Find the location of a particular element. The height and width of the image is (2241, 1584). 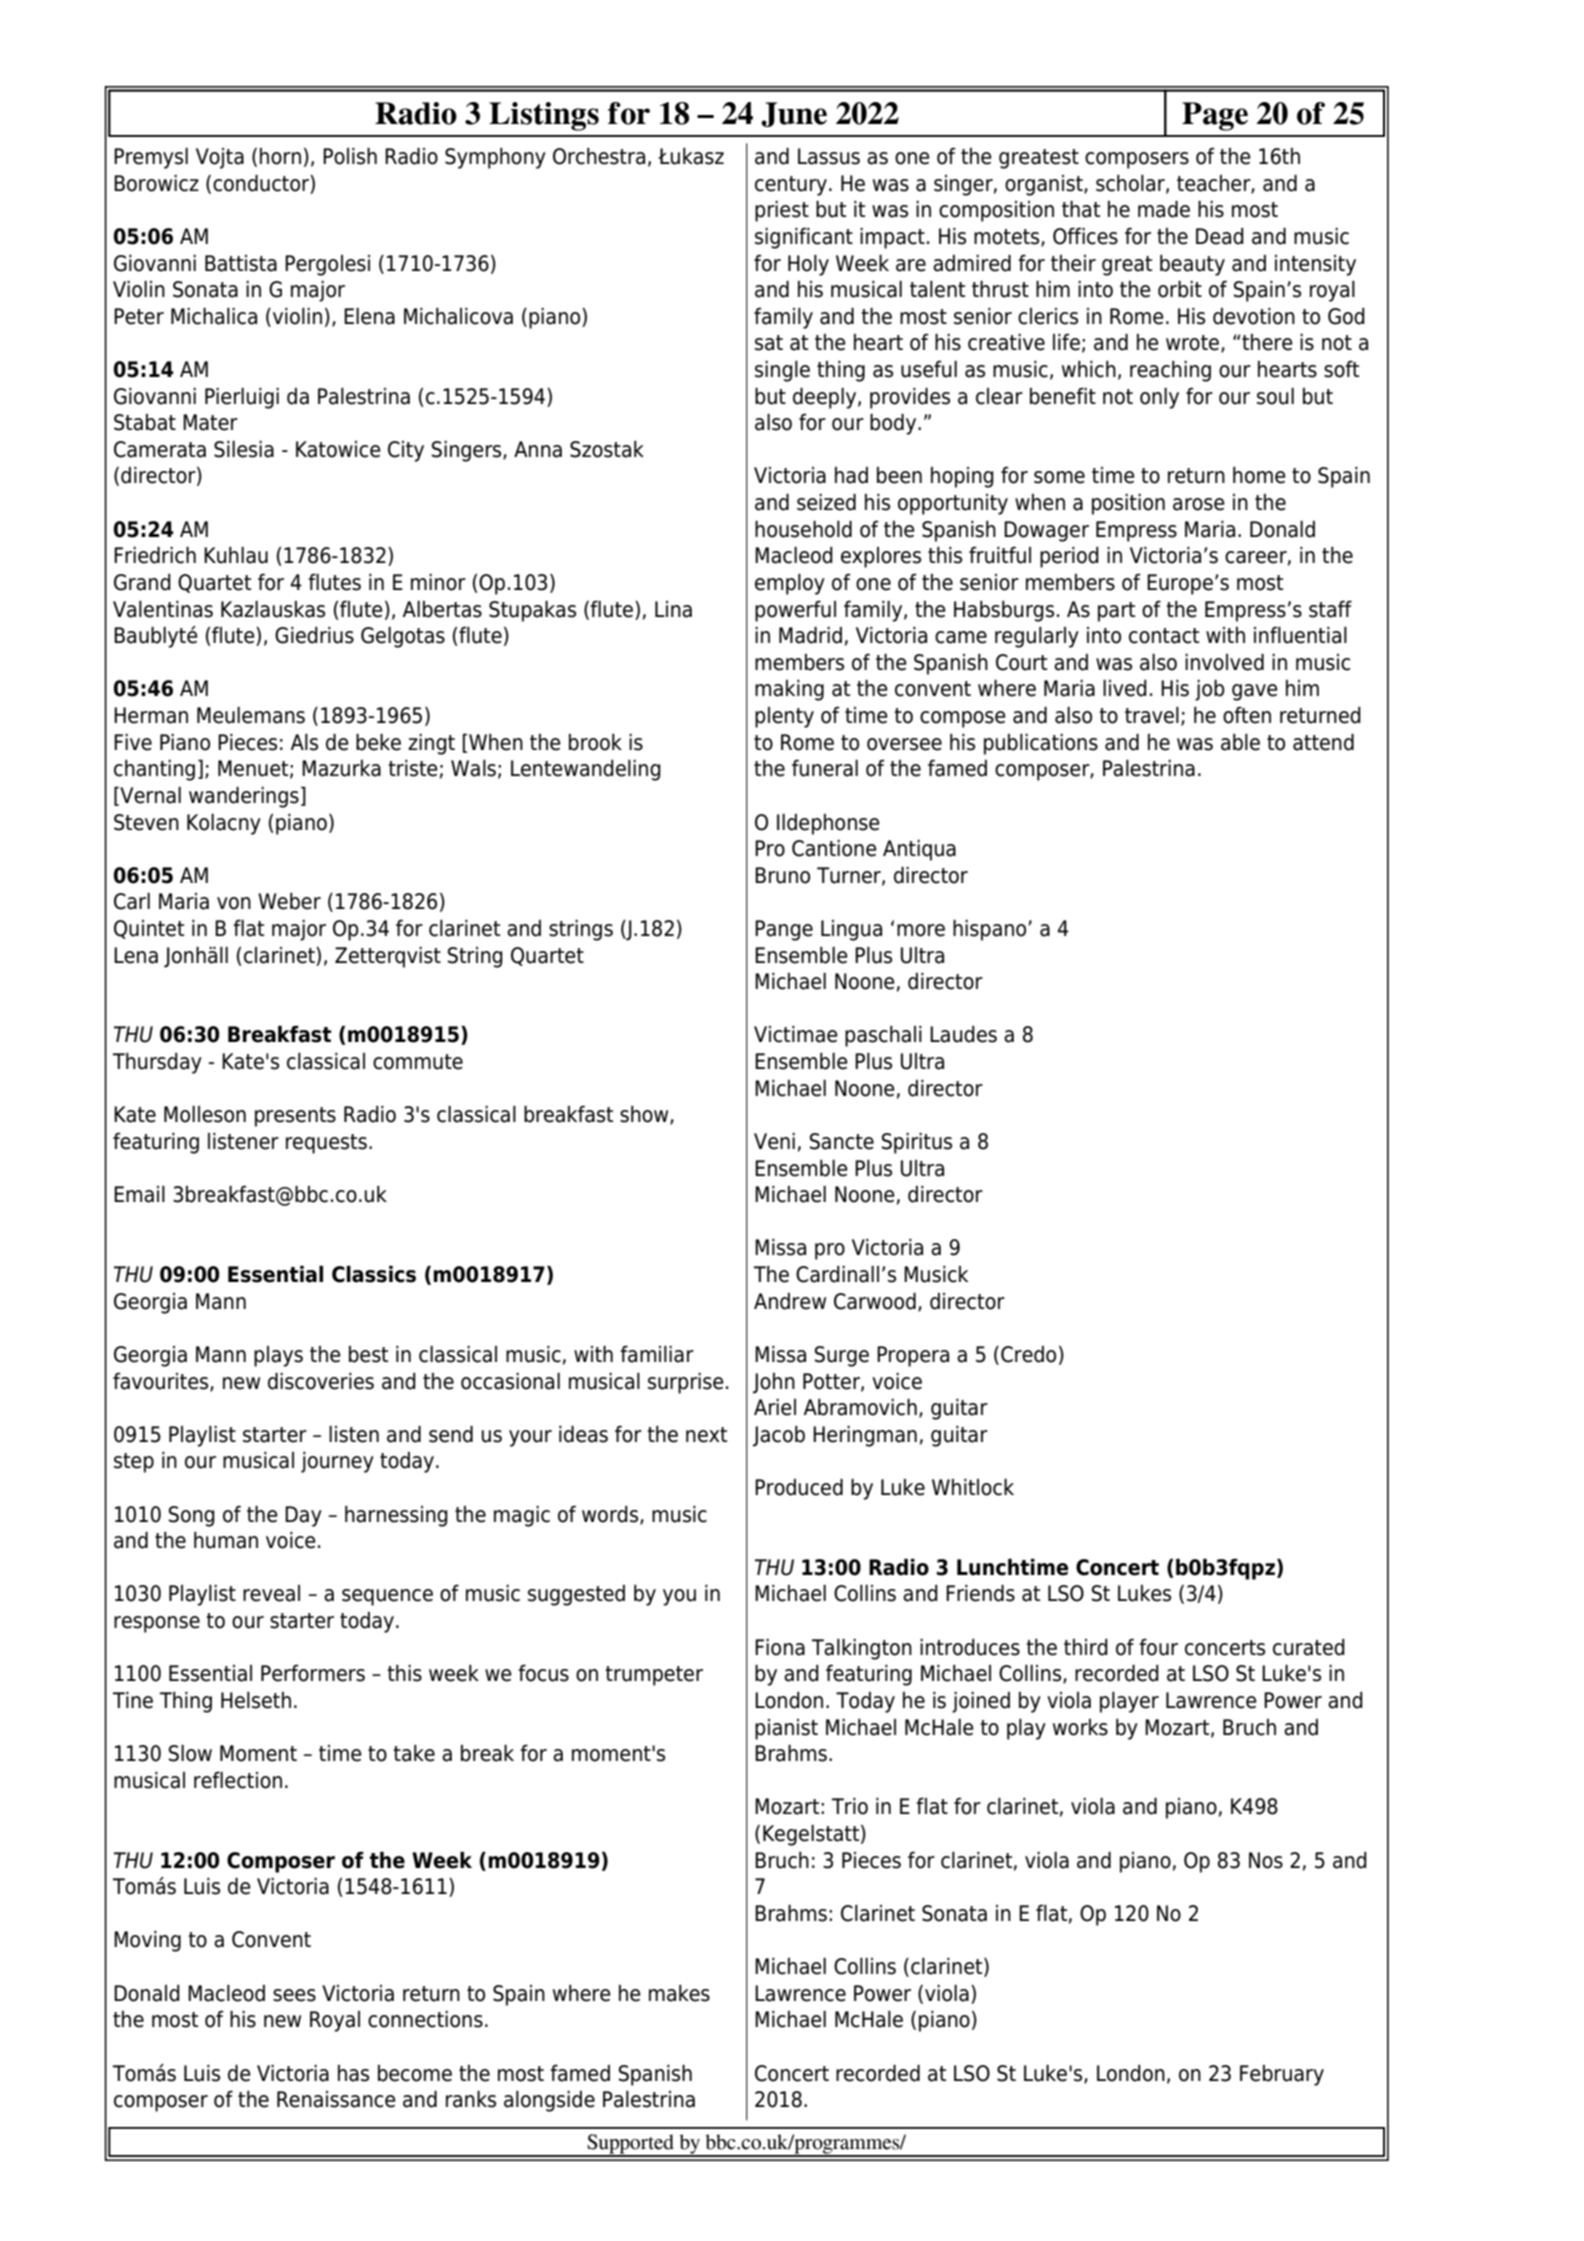

wanderings is located at coordinates (244, 797).
